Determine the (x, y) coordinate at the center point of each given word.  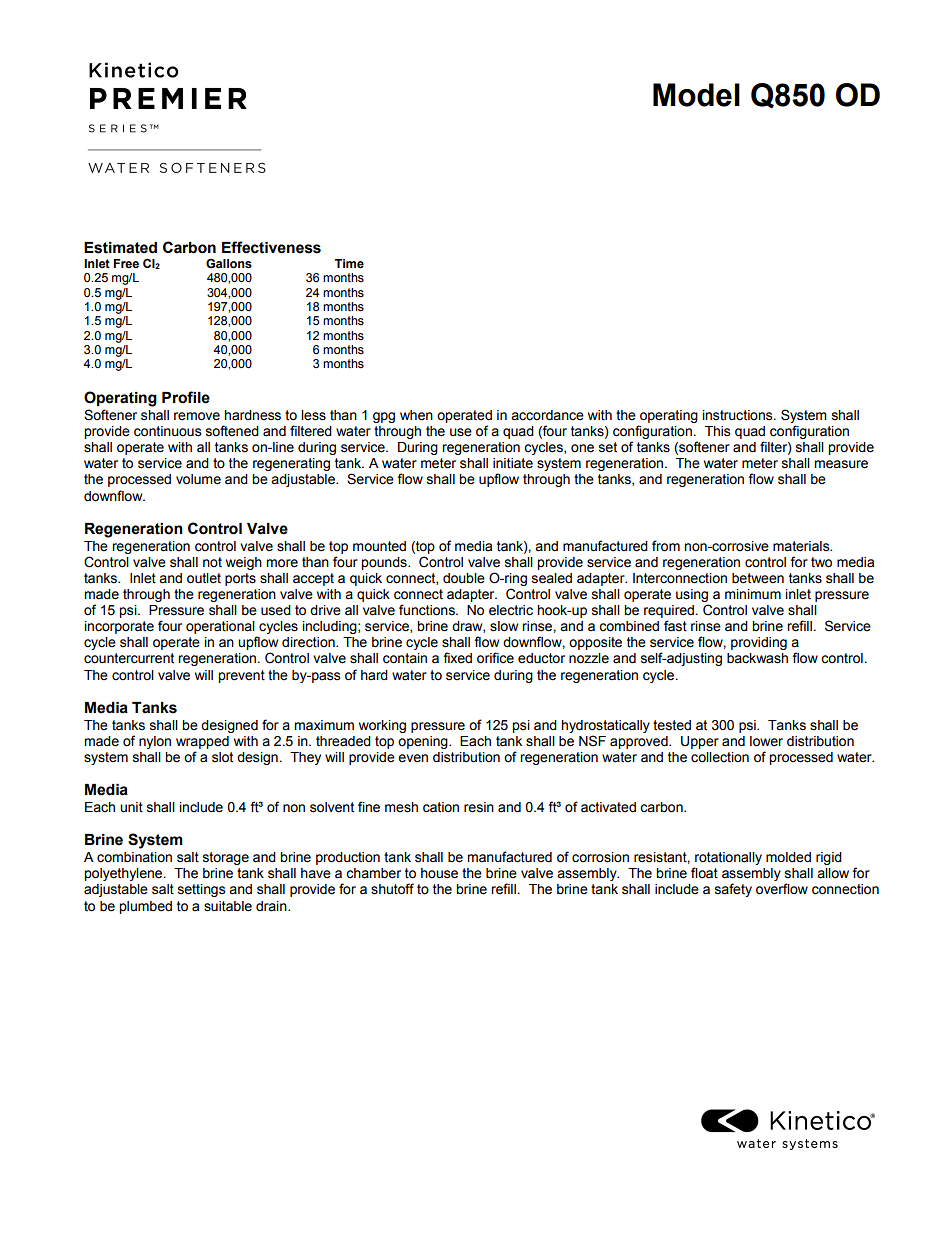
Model (696, 95)
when (416, 415)
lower (766, 741)
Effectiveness (271, 247)
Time (349, 264)
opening (424, 742)
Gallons (229, 264)
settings (201, 890)
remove (197, 416)
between (758, 578)
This (717, 431)
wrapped (202, 742)
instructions (739, 415)
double (464, 578)
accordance (547, 415)
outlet (204, 578)
